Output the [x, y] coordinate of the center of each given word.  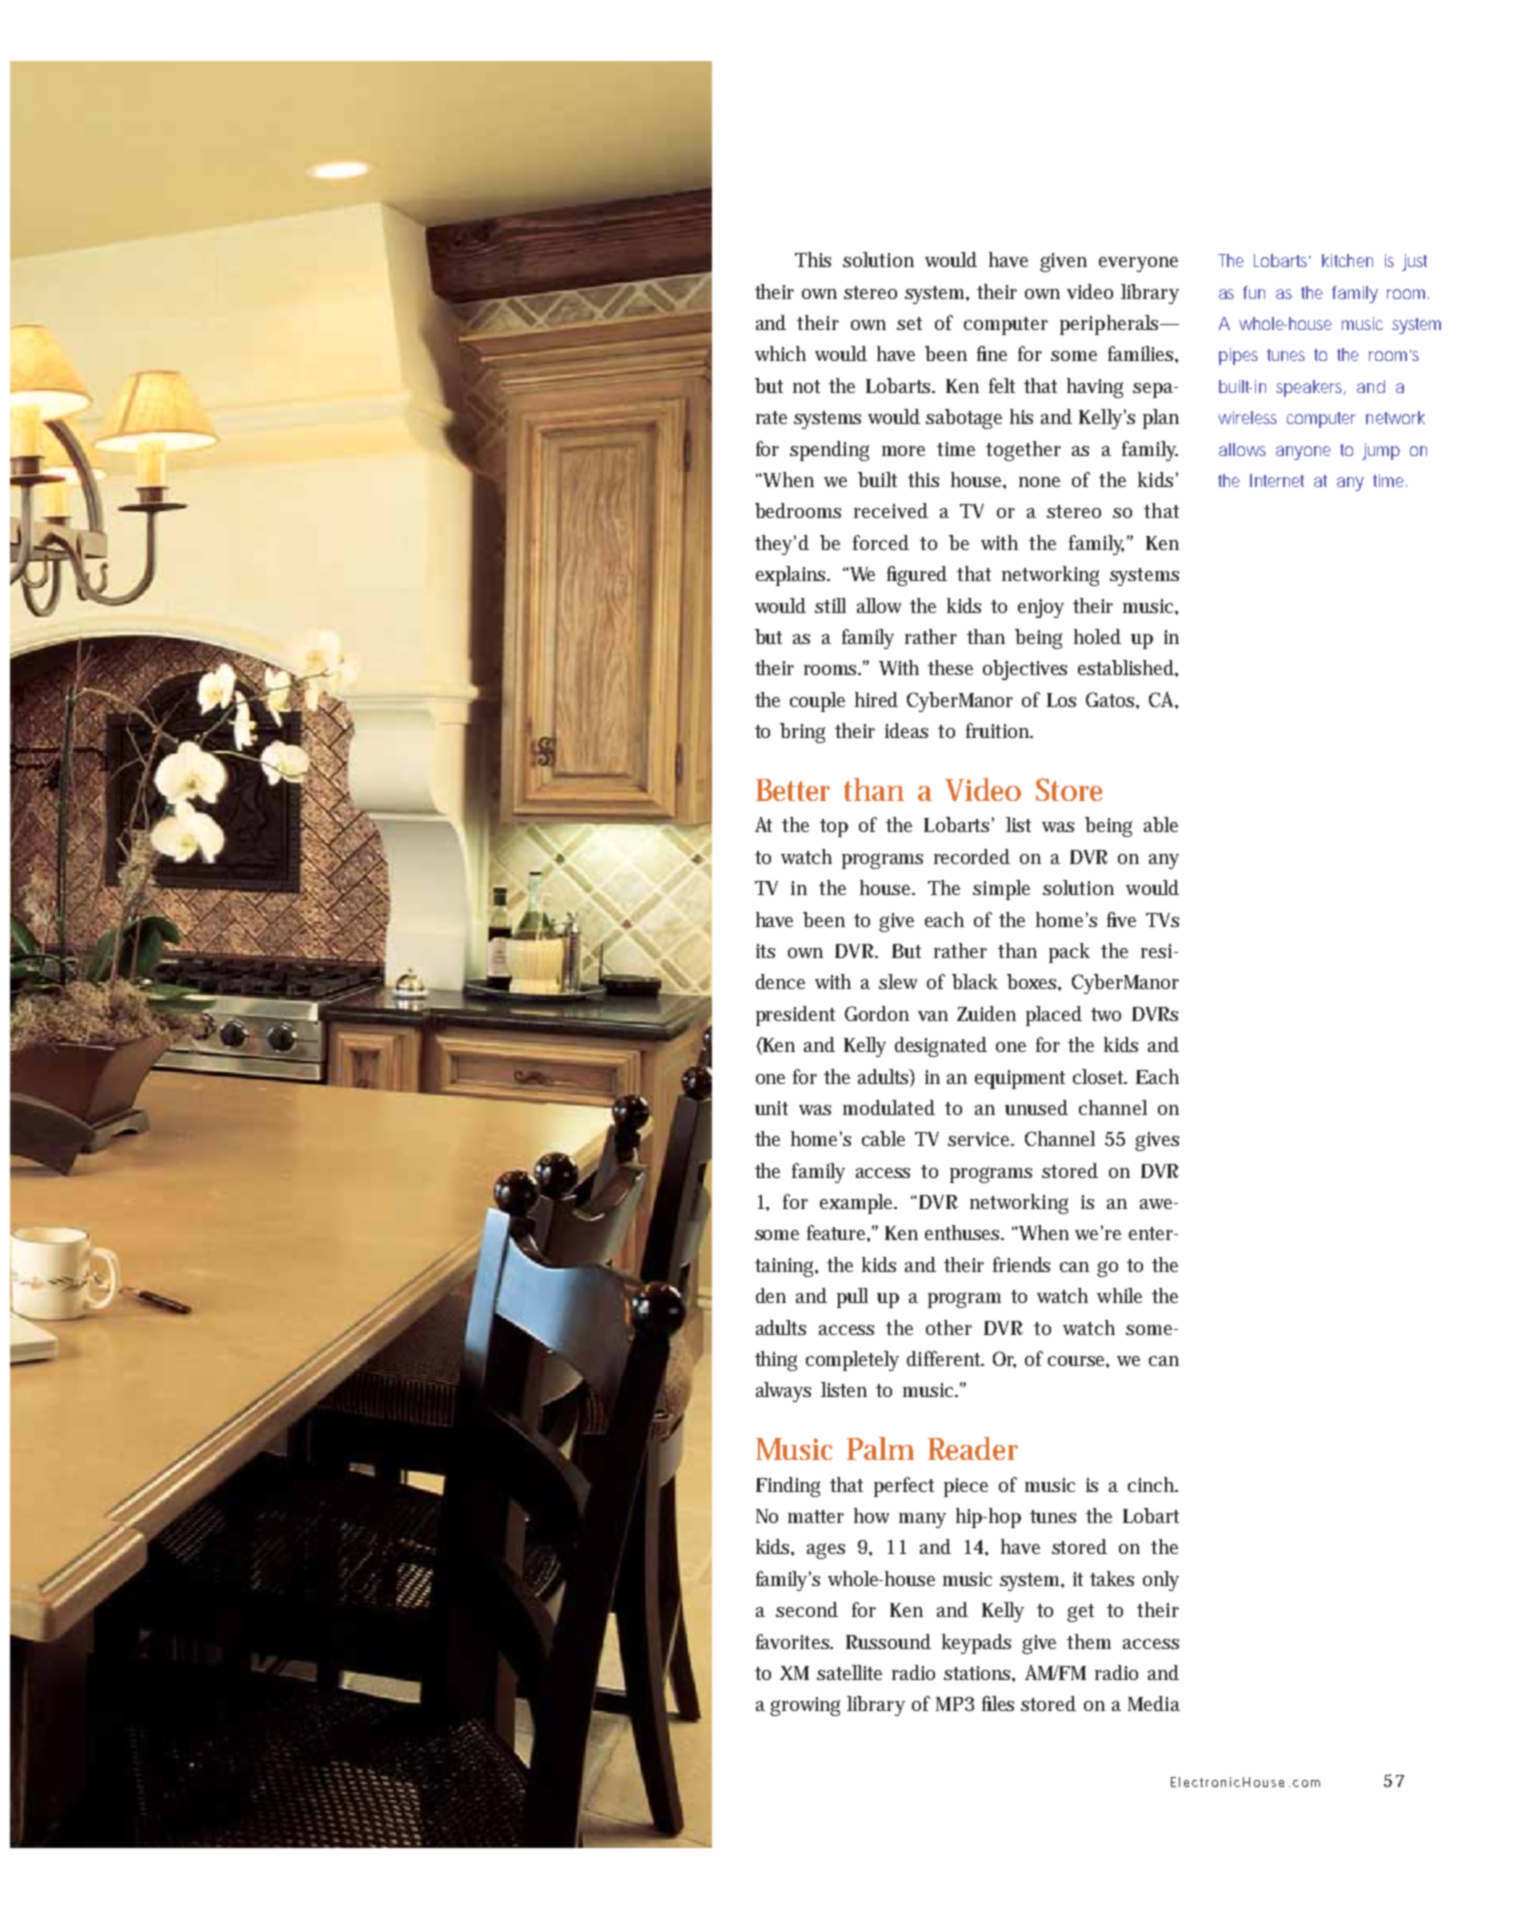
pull [852, 1298]
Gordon [877, 1013]
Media [1154, 1703]
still [830, 605]
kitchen [1347, 260]
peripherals [1111, 325]
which [780, 353]
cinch [1153, 1484]
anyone [1303, 453]
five [1121, 919]
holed [1097, 636]
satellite [849, 1672]
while [1119, 1295]
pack [1069, 953]
